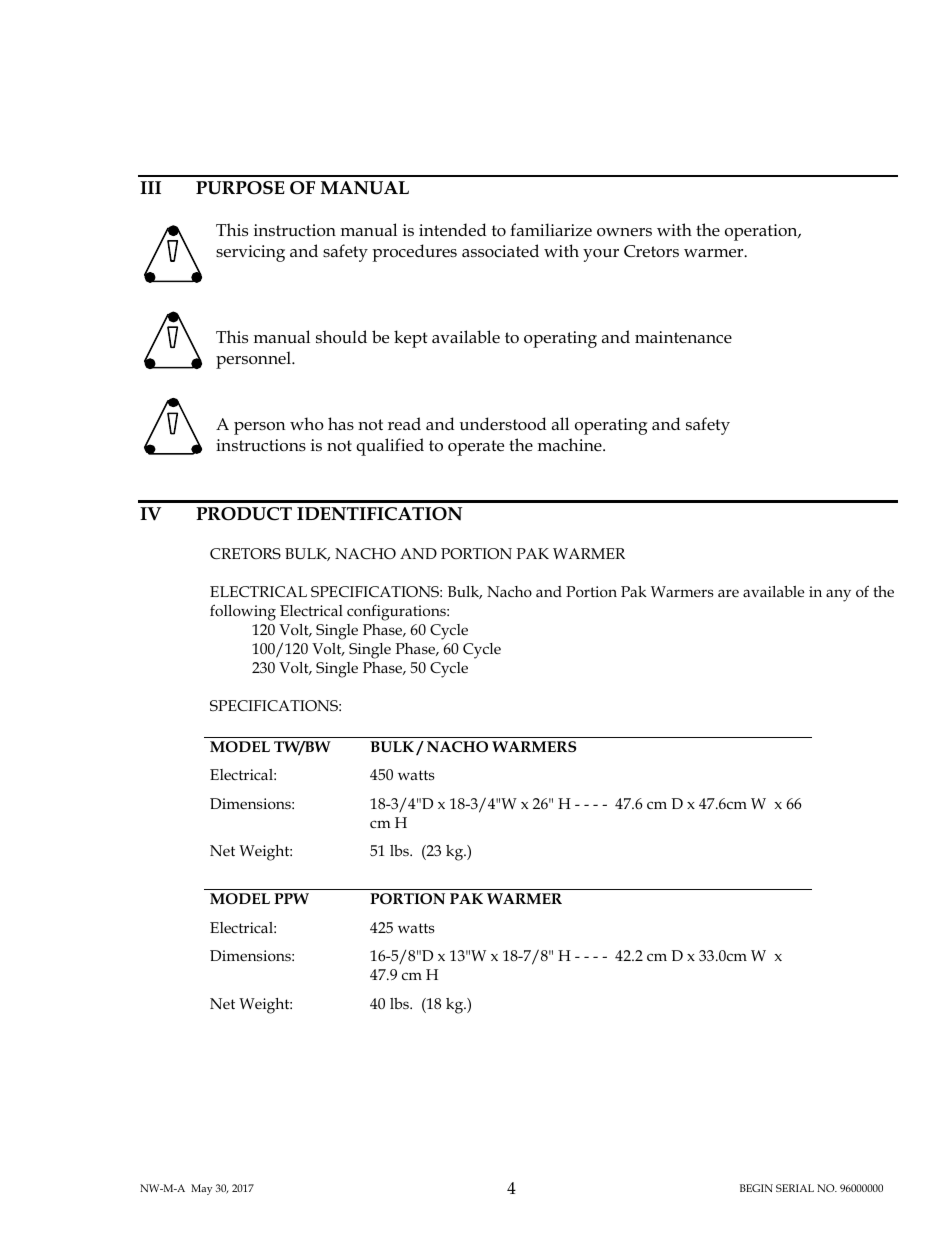 The height and width of the screenshot is (1233, 952). I want to click on following, so click(243, 612).
